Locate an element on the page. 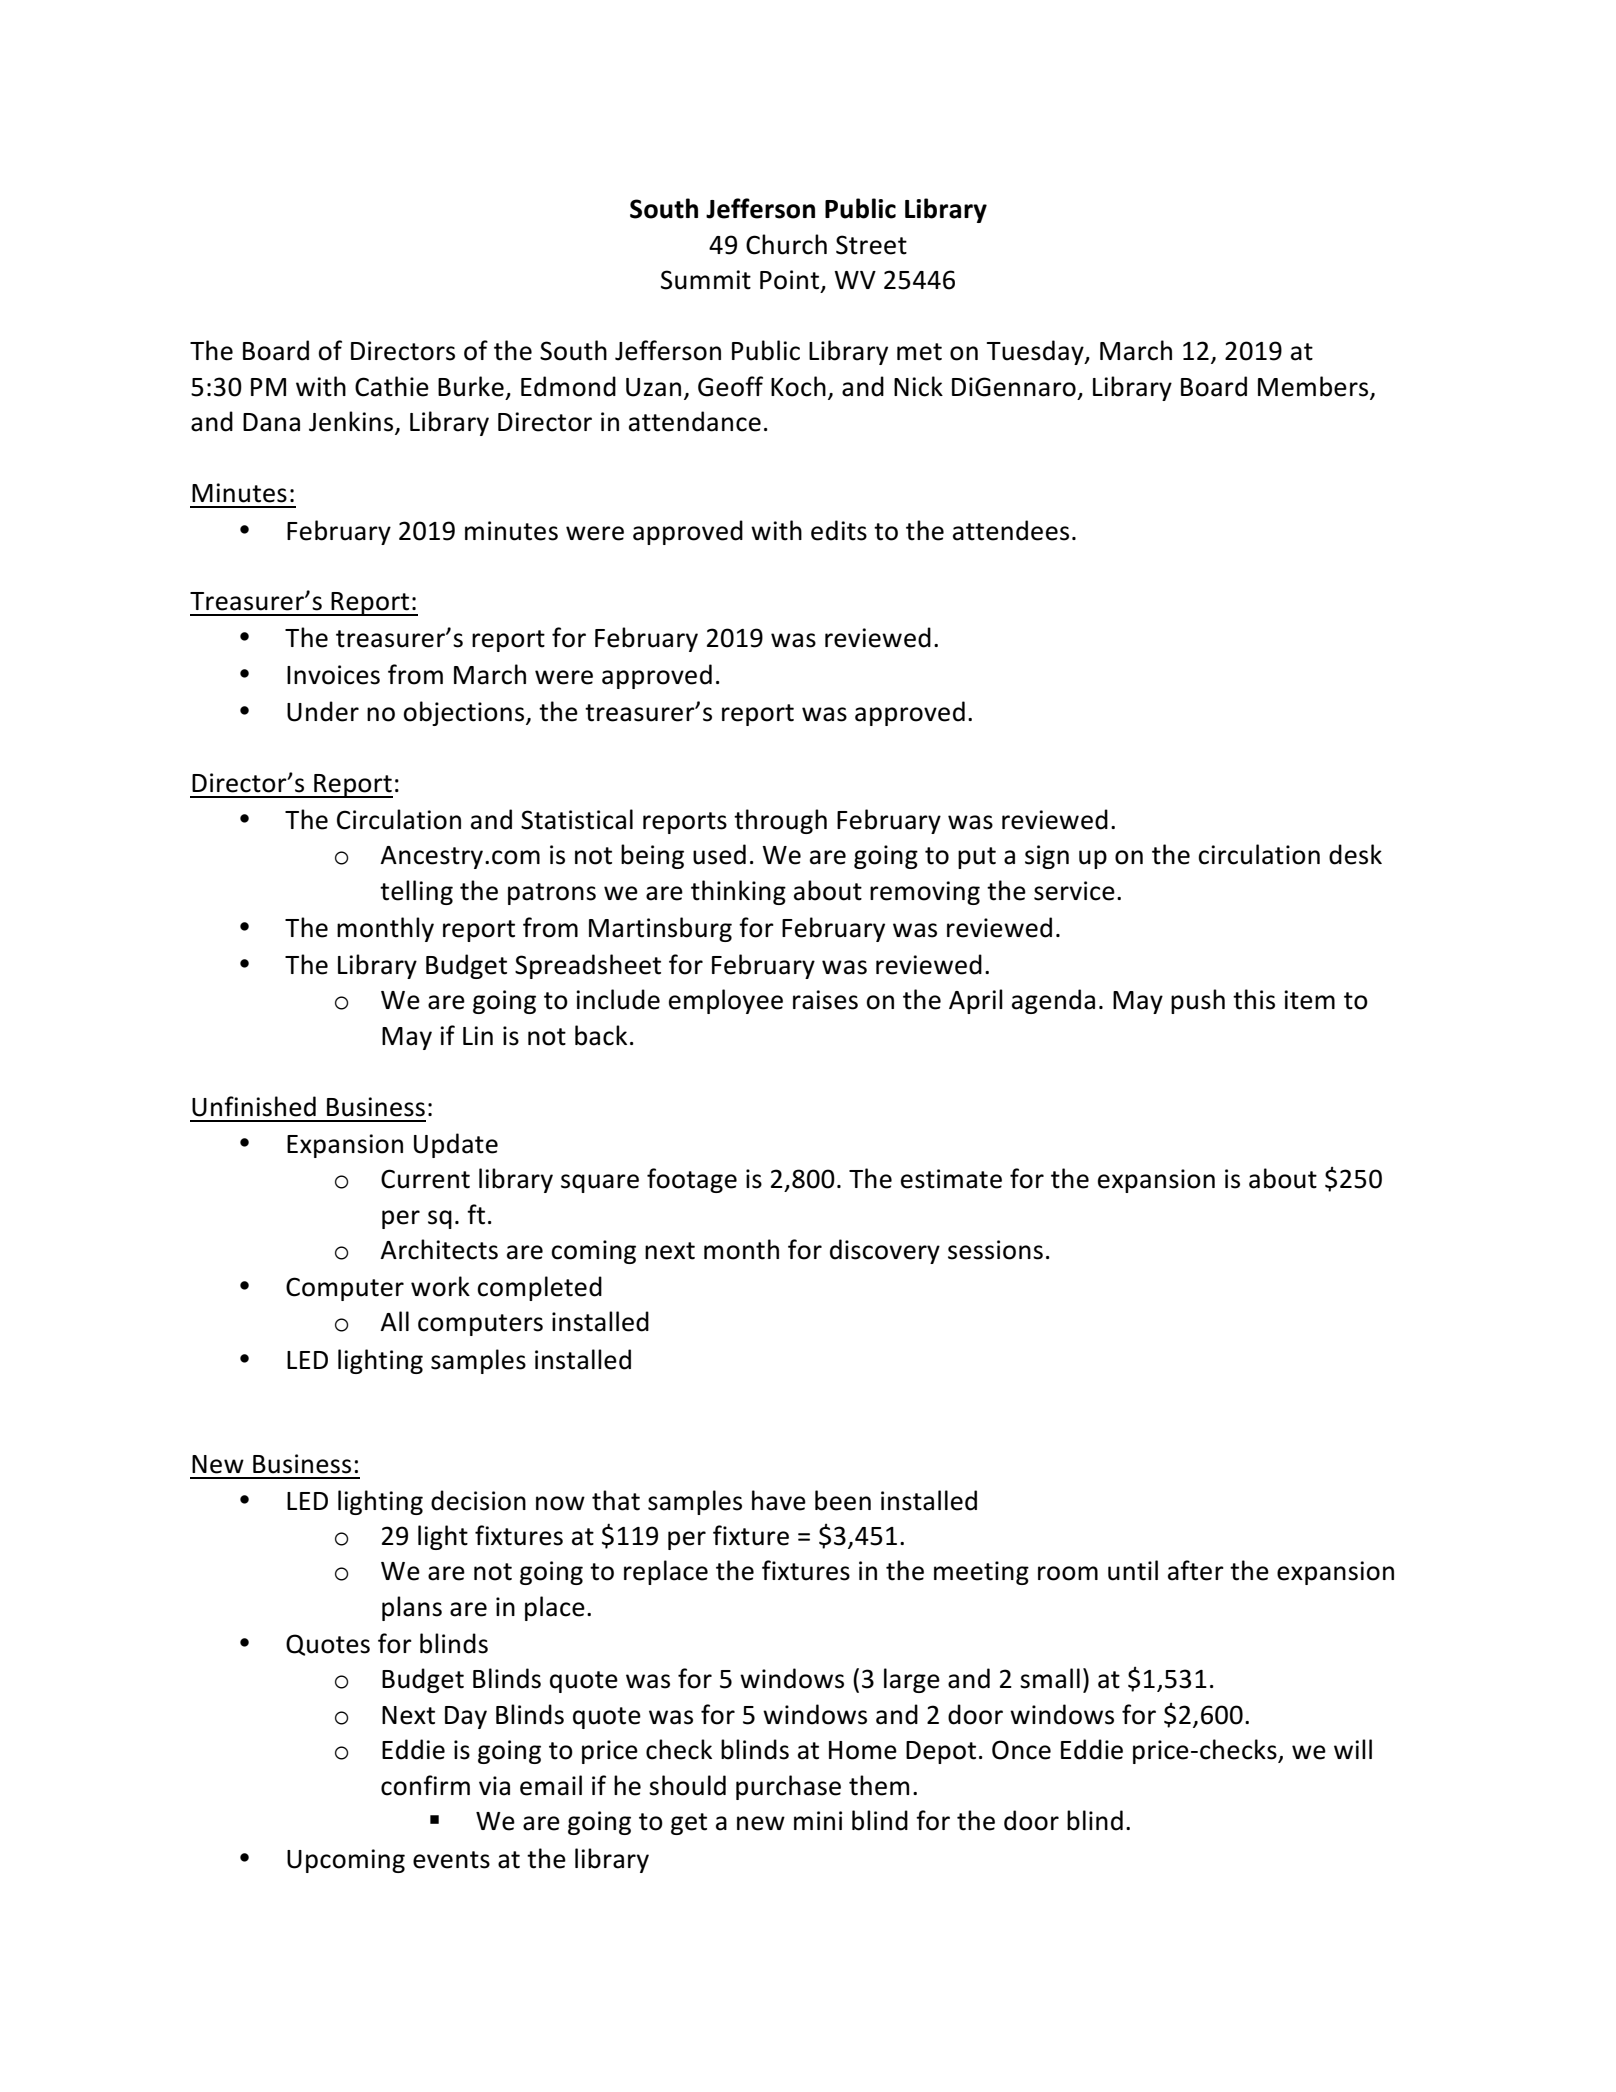 This document has width=1616, height=2092. push is located at coordinates (1198, 1001).
